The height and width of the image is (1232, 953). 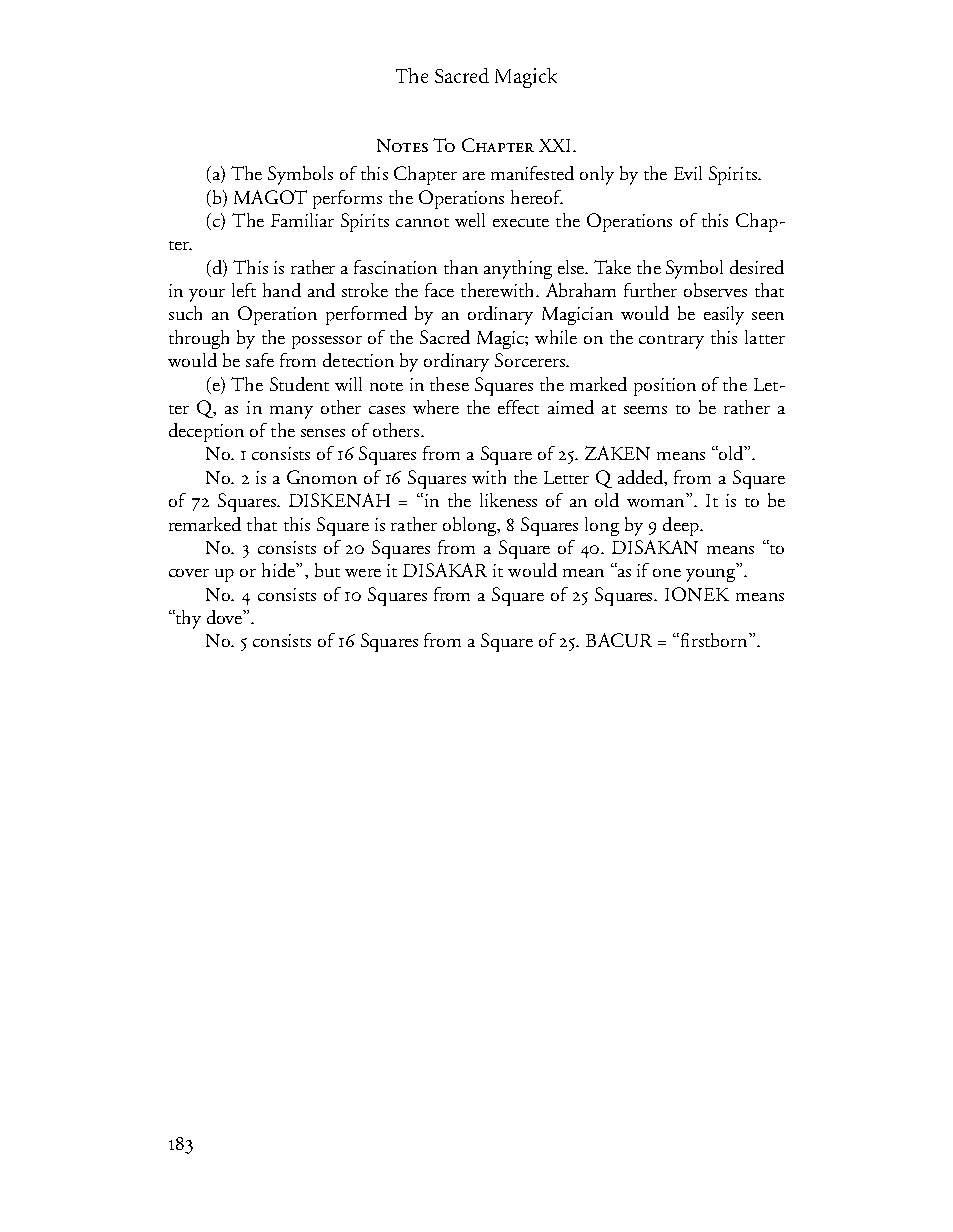 I want to click on manifested, so click(x=532, y=173).
